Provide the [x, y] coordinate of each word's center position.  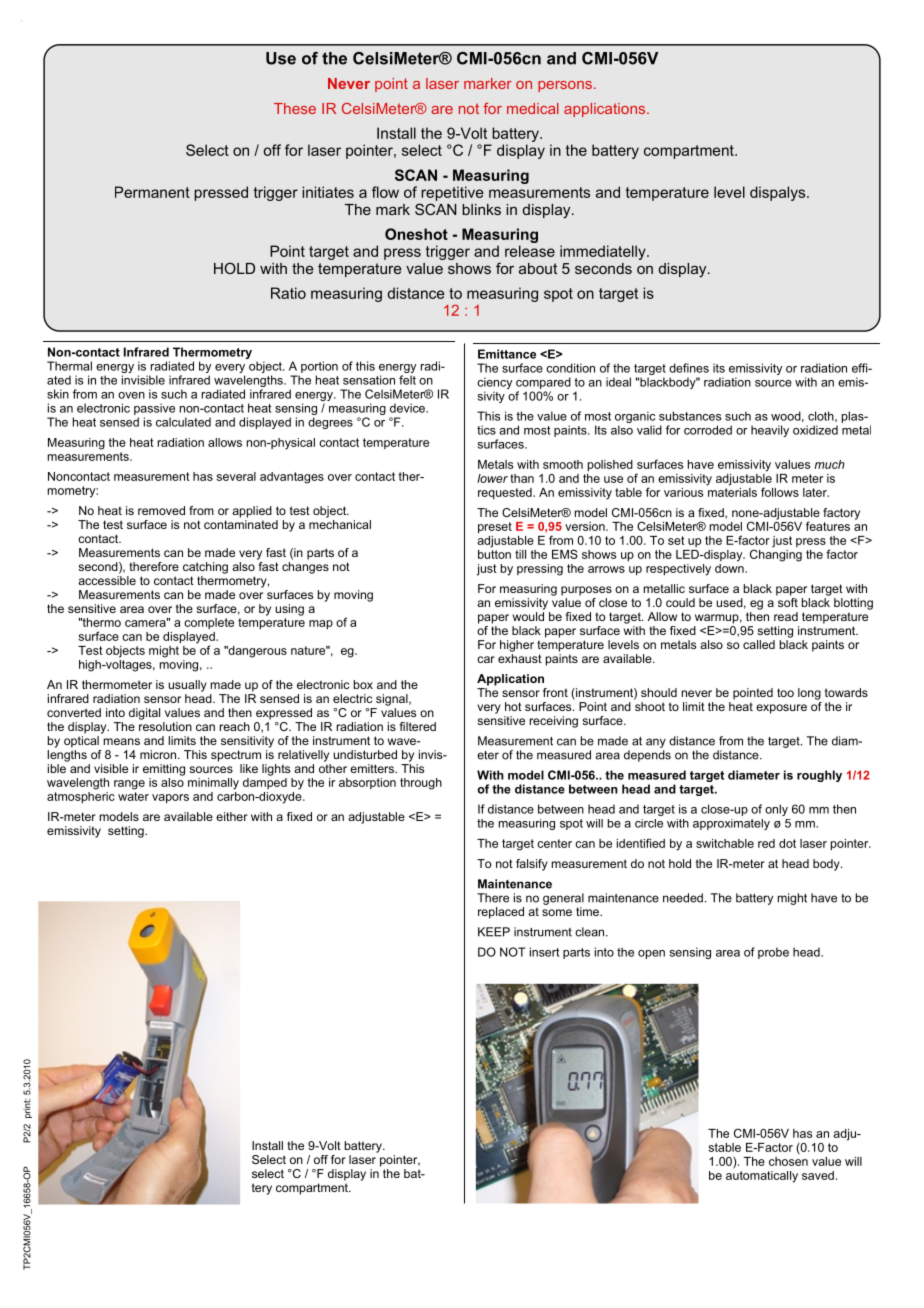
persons [565, 86]
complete [209, 623]
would [528, 616]
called [759, 644]
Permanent [152, 192]
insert [544, 952]
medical [533, 108]
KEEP [494, 932]
